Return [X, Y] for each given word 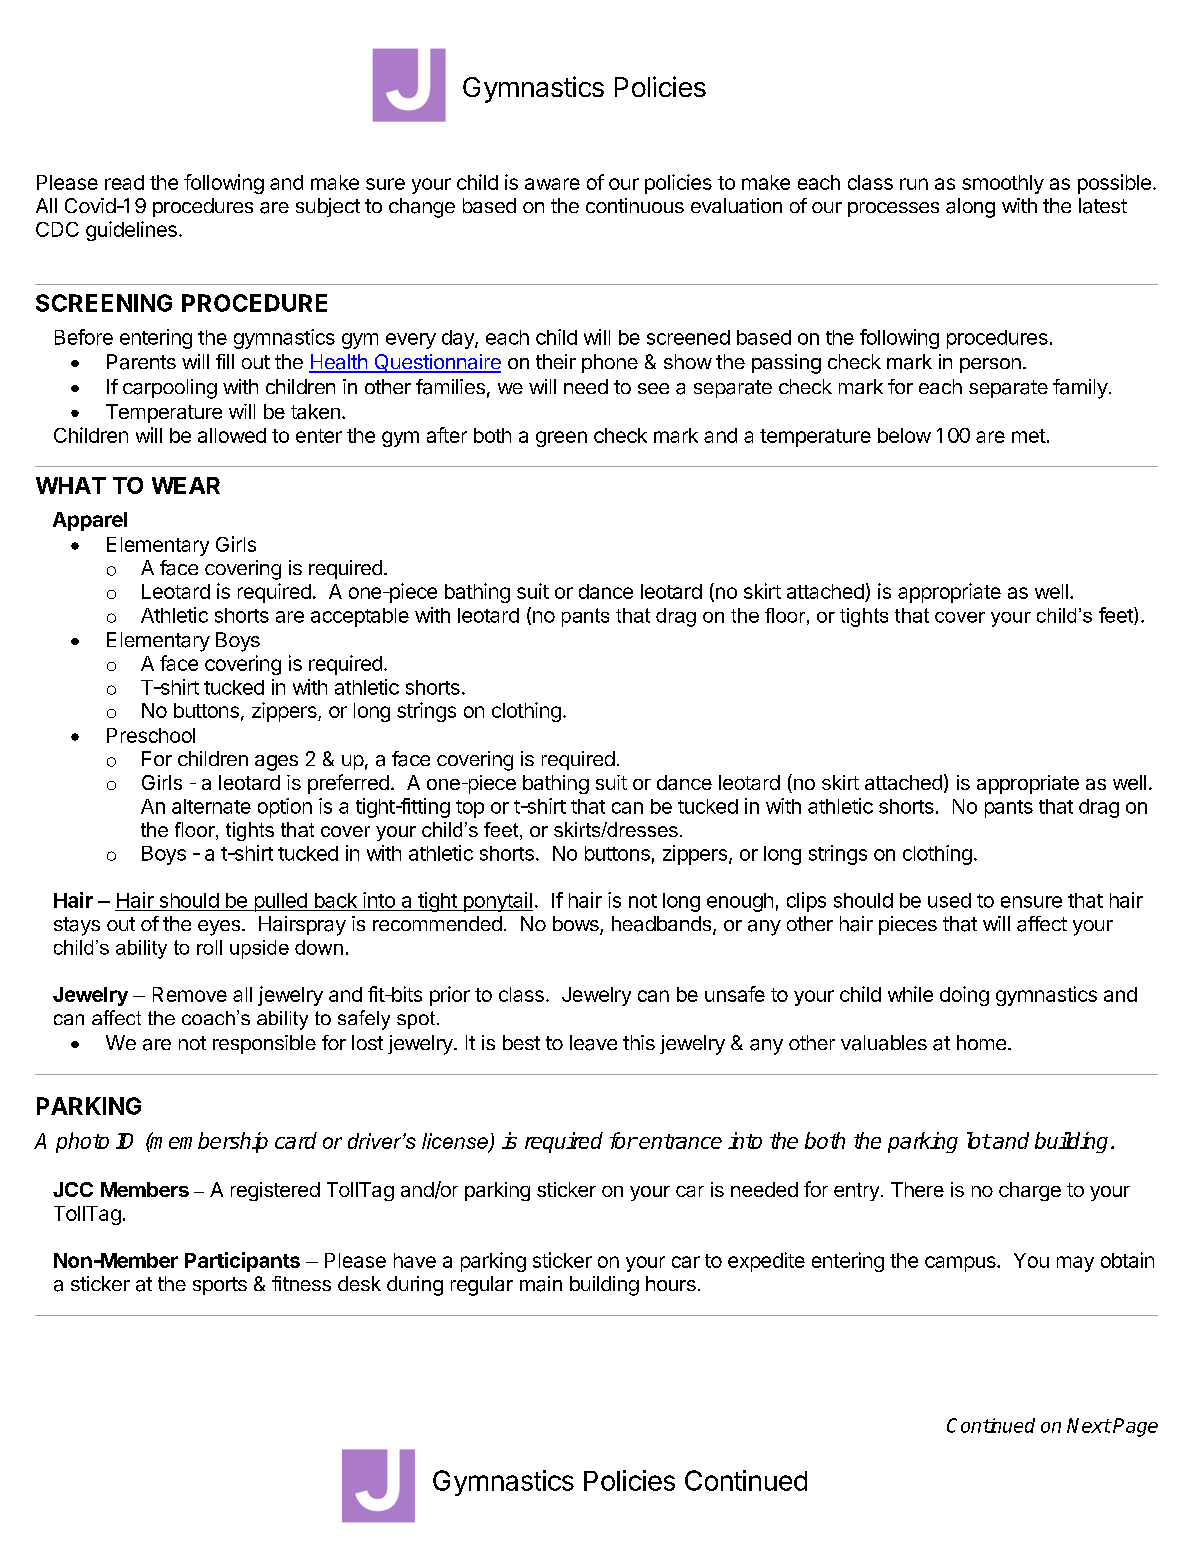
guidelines [131, 231]
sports [220, 1286]
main [541, 1284]
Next [1089, 1425]
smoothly [1003, 184]
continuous [635, 205]
